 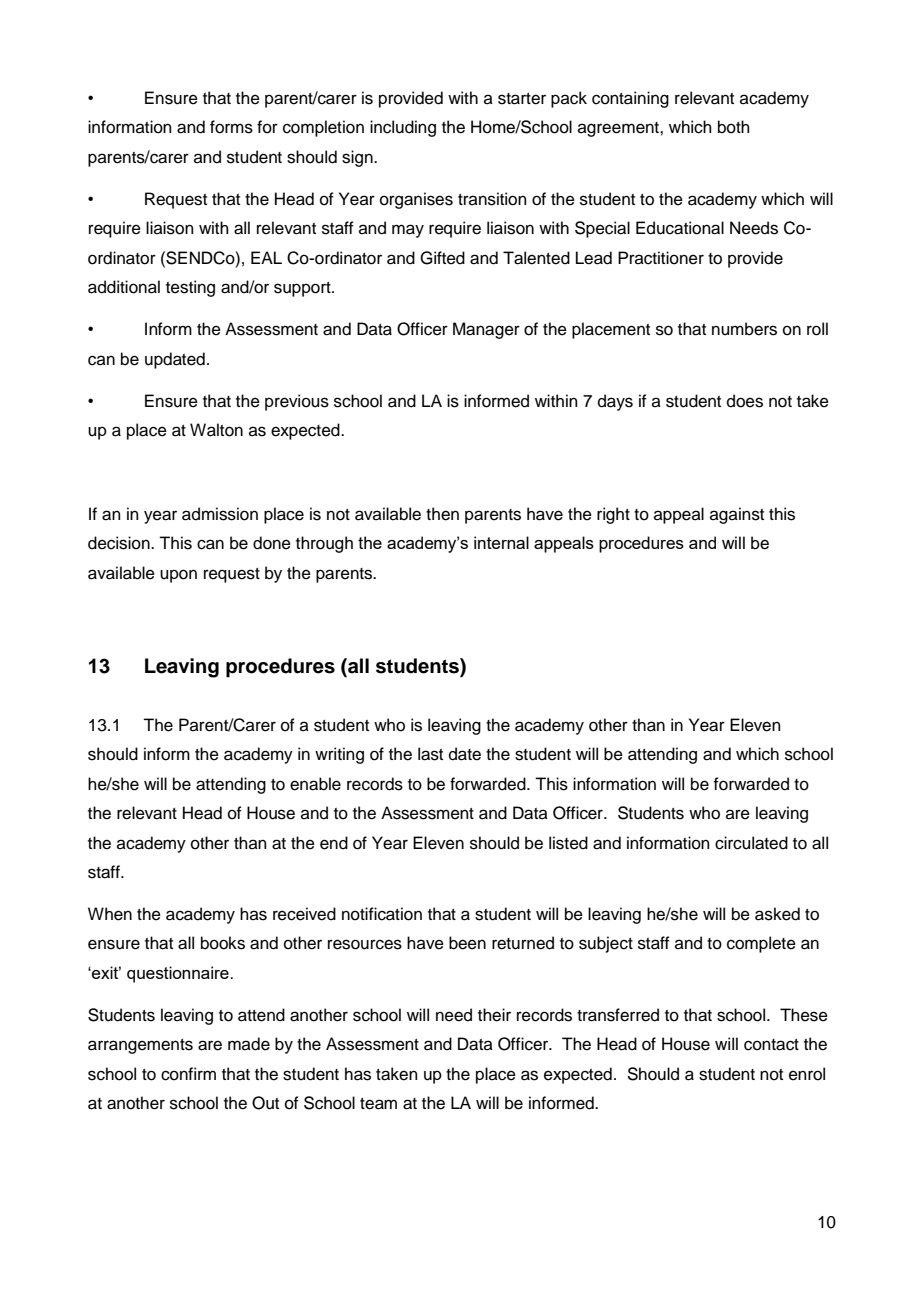 I want to click on upon, so click(x=178, y=576).
